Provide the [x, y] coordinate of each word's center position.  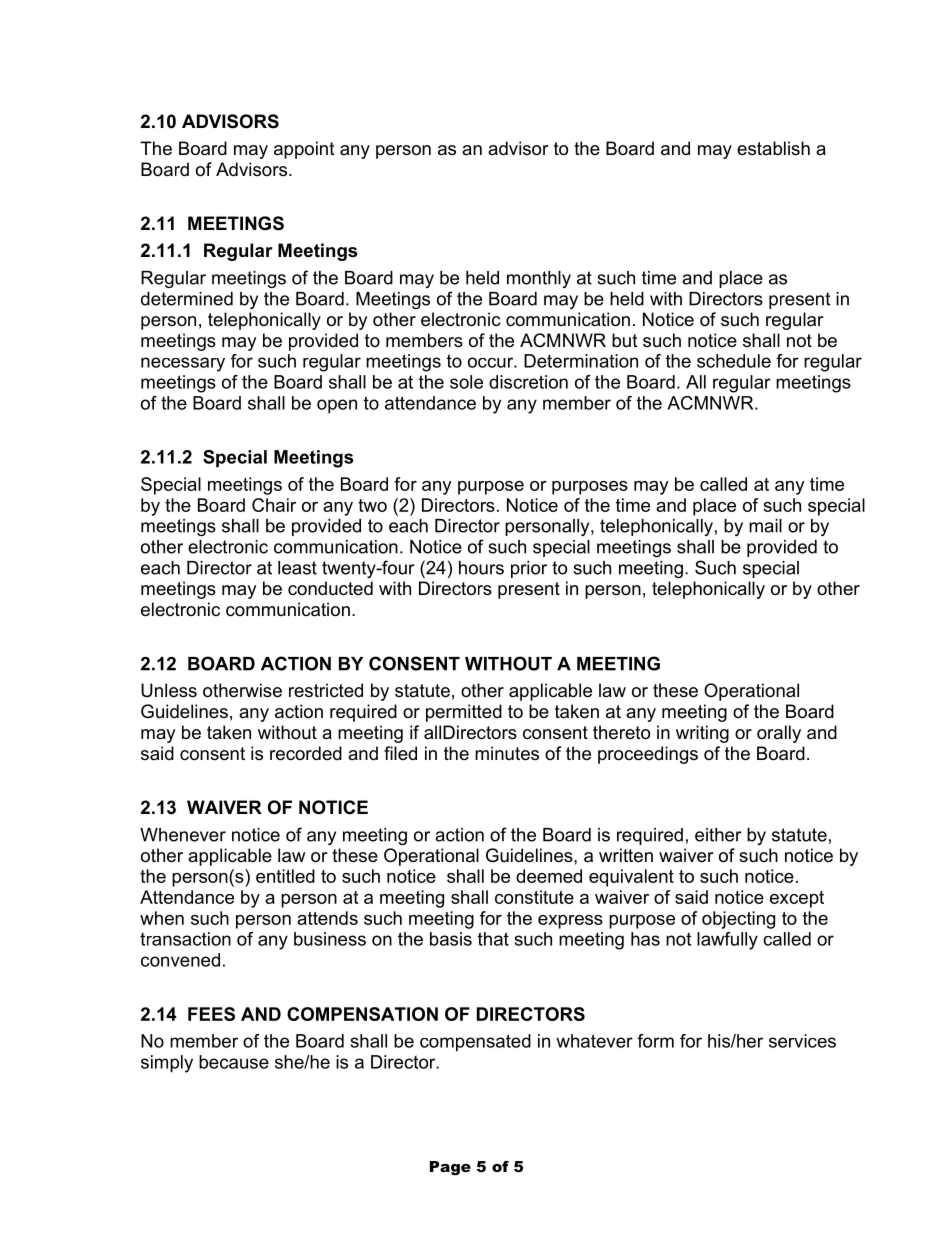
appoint [304, 150]
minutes [507, 753]
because [234, 1062]
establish [773, 148]
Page [450, 1168]
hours [481, 568]
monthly [539, 279]
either [718, 835]
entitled [285, 876]
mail [765, 526]
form [655, 1041]
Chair [274, 505]
